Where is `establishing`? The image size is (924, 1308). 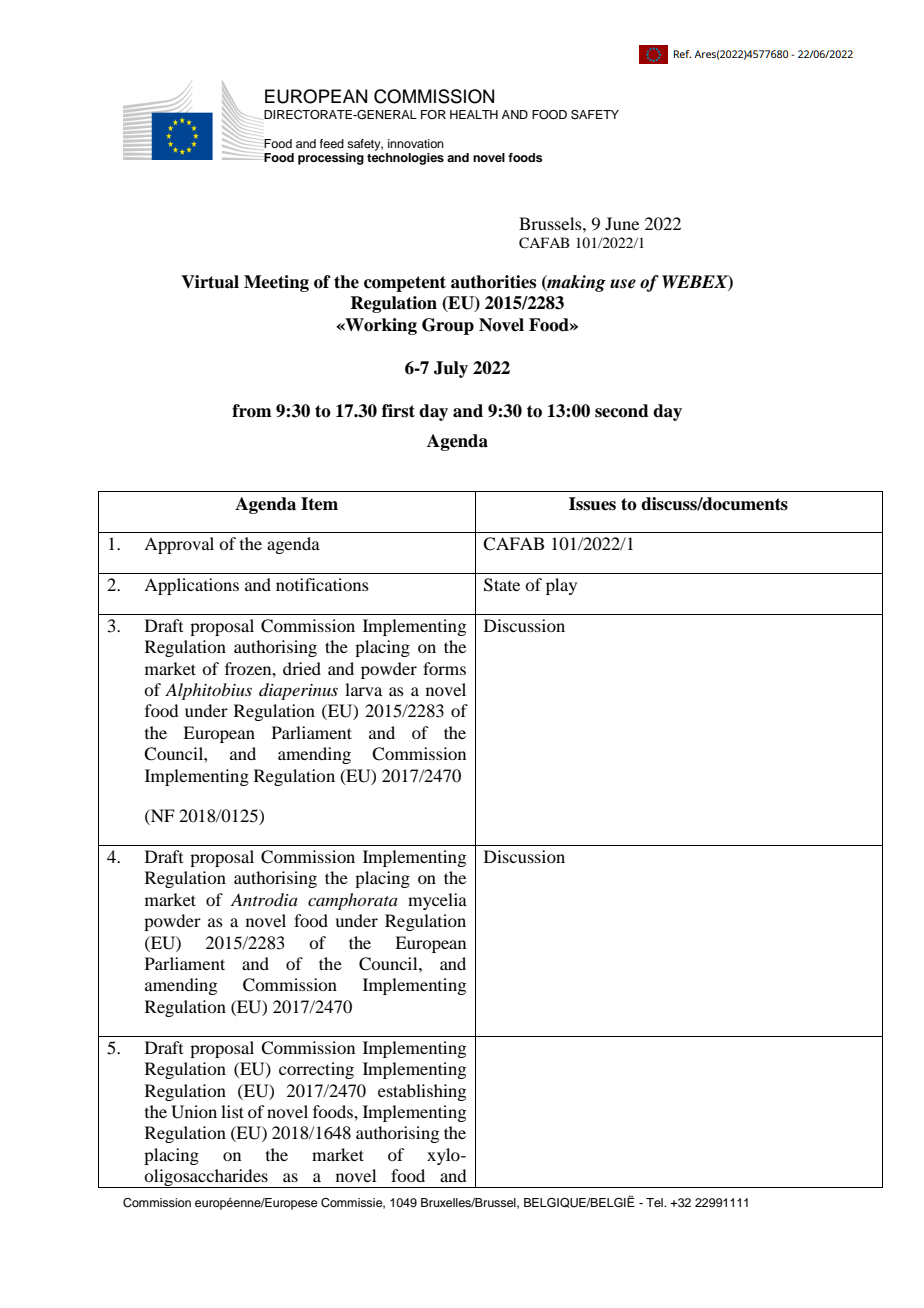
establishing is located at coordinates (422, 1092).
